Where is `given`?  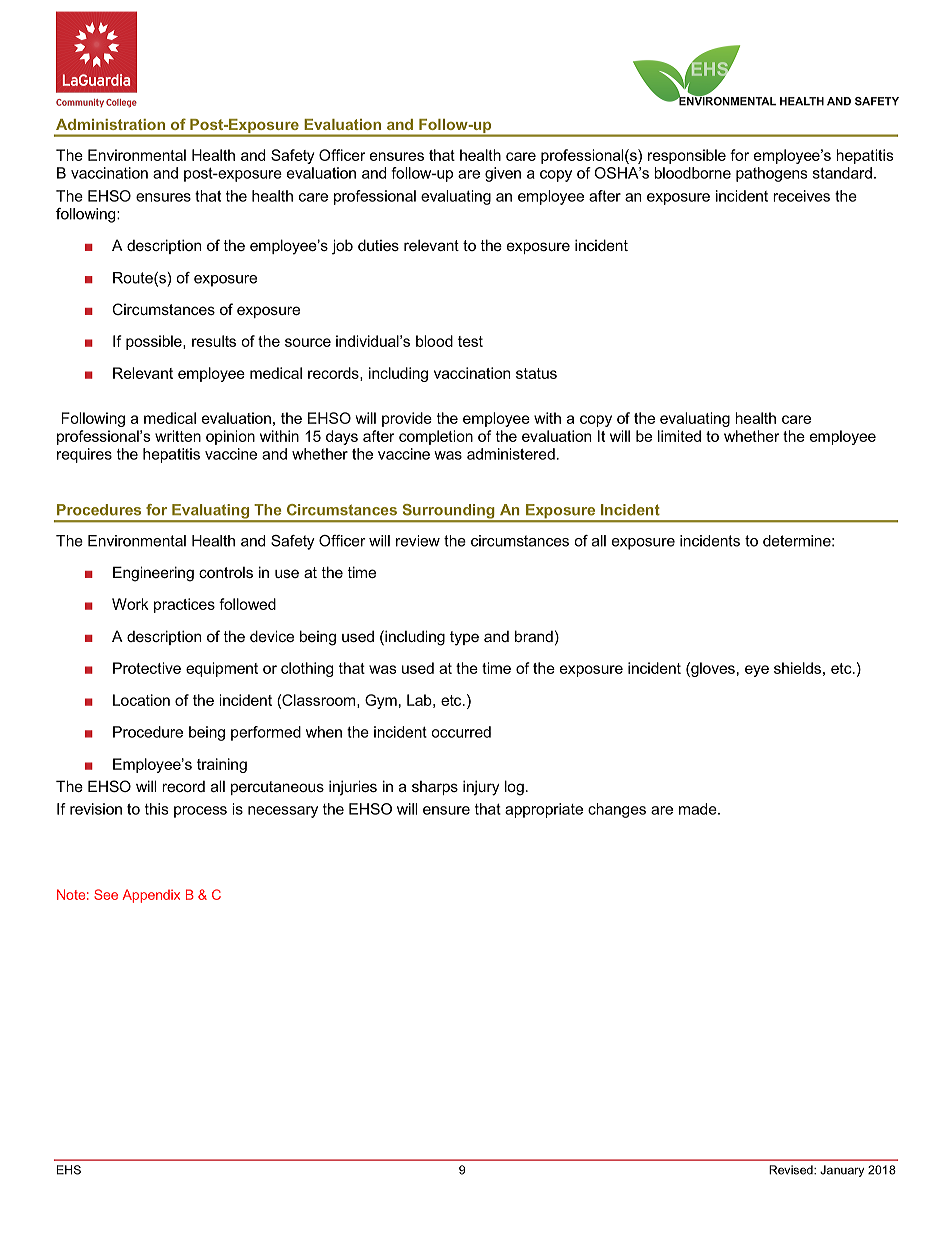 given is located at coordinates (503, 174).
